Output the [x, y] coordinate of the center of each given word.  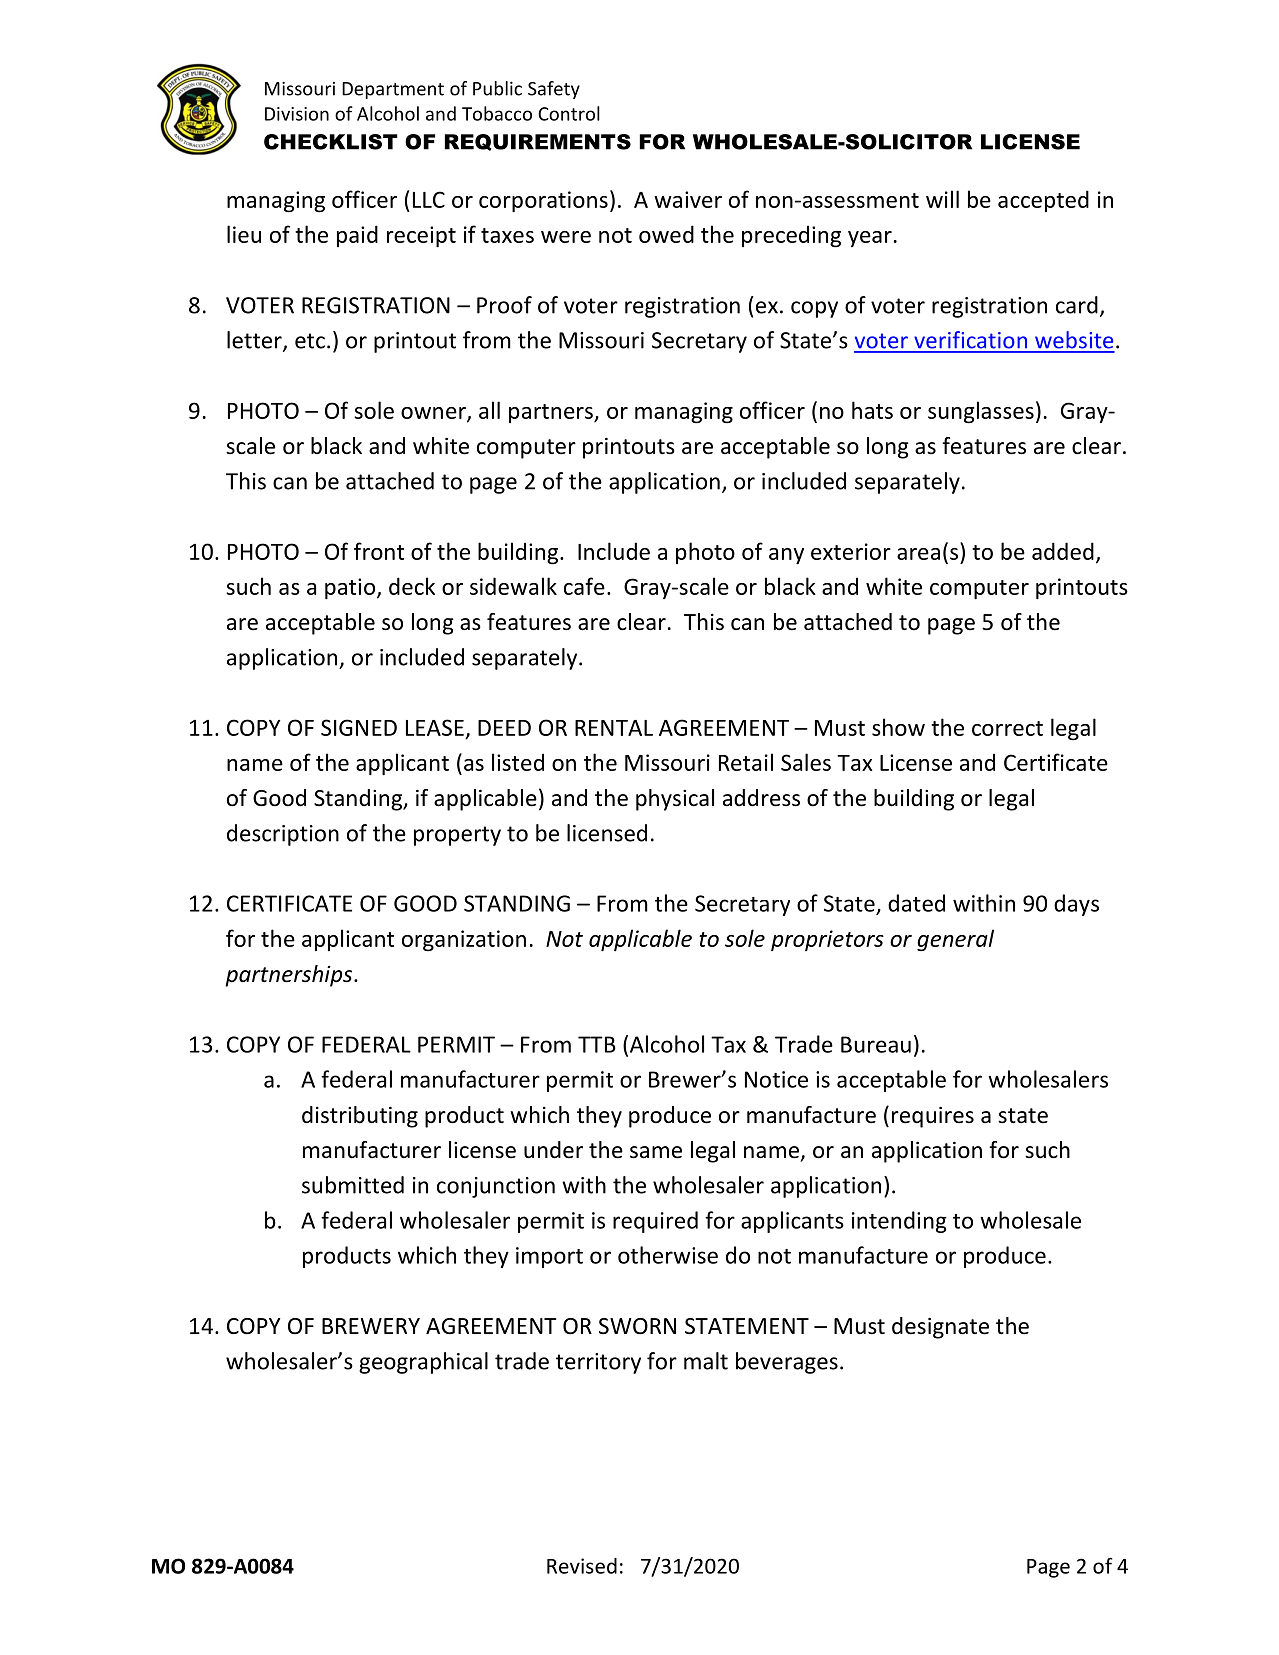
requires [933, 1117]
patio [350, 589]
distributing [360, 1117]
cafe [584, 586]
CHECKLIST [331, 142]
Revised [582, 1566]
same [656, 1152]
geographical [423, 1363]
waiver [688, 199]
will [942, 199]
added [1063, 551]
